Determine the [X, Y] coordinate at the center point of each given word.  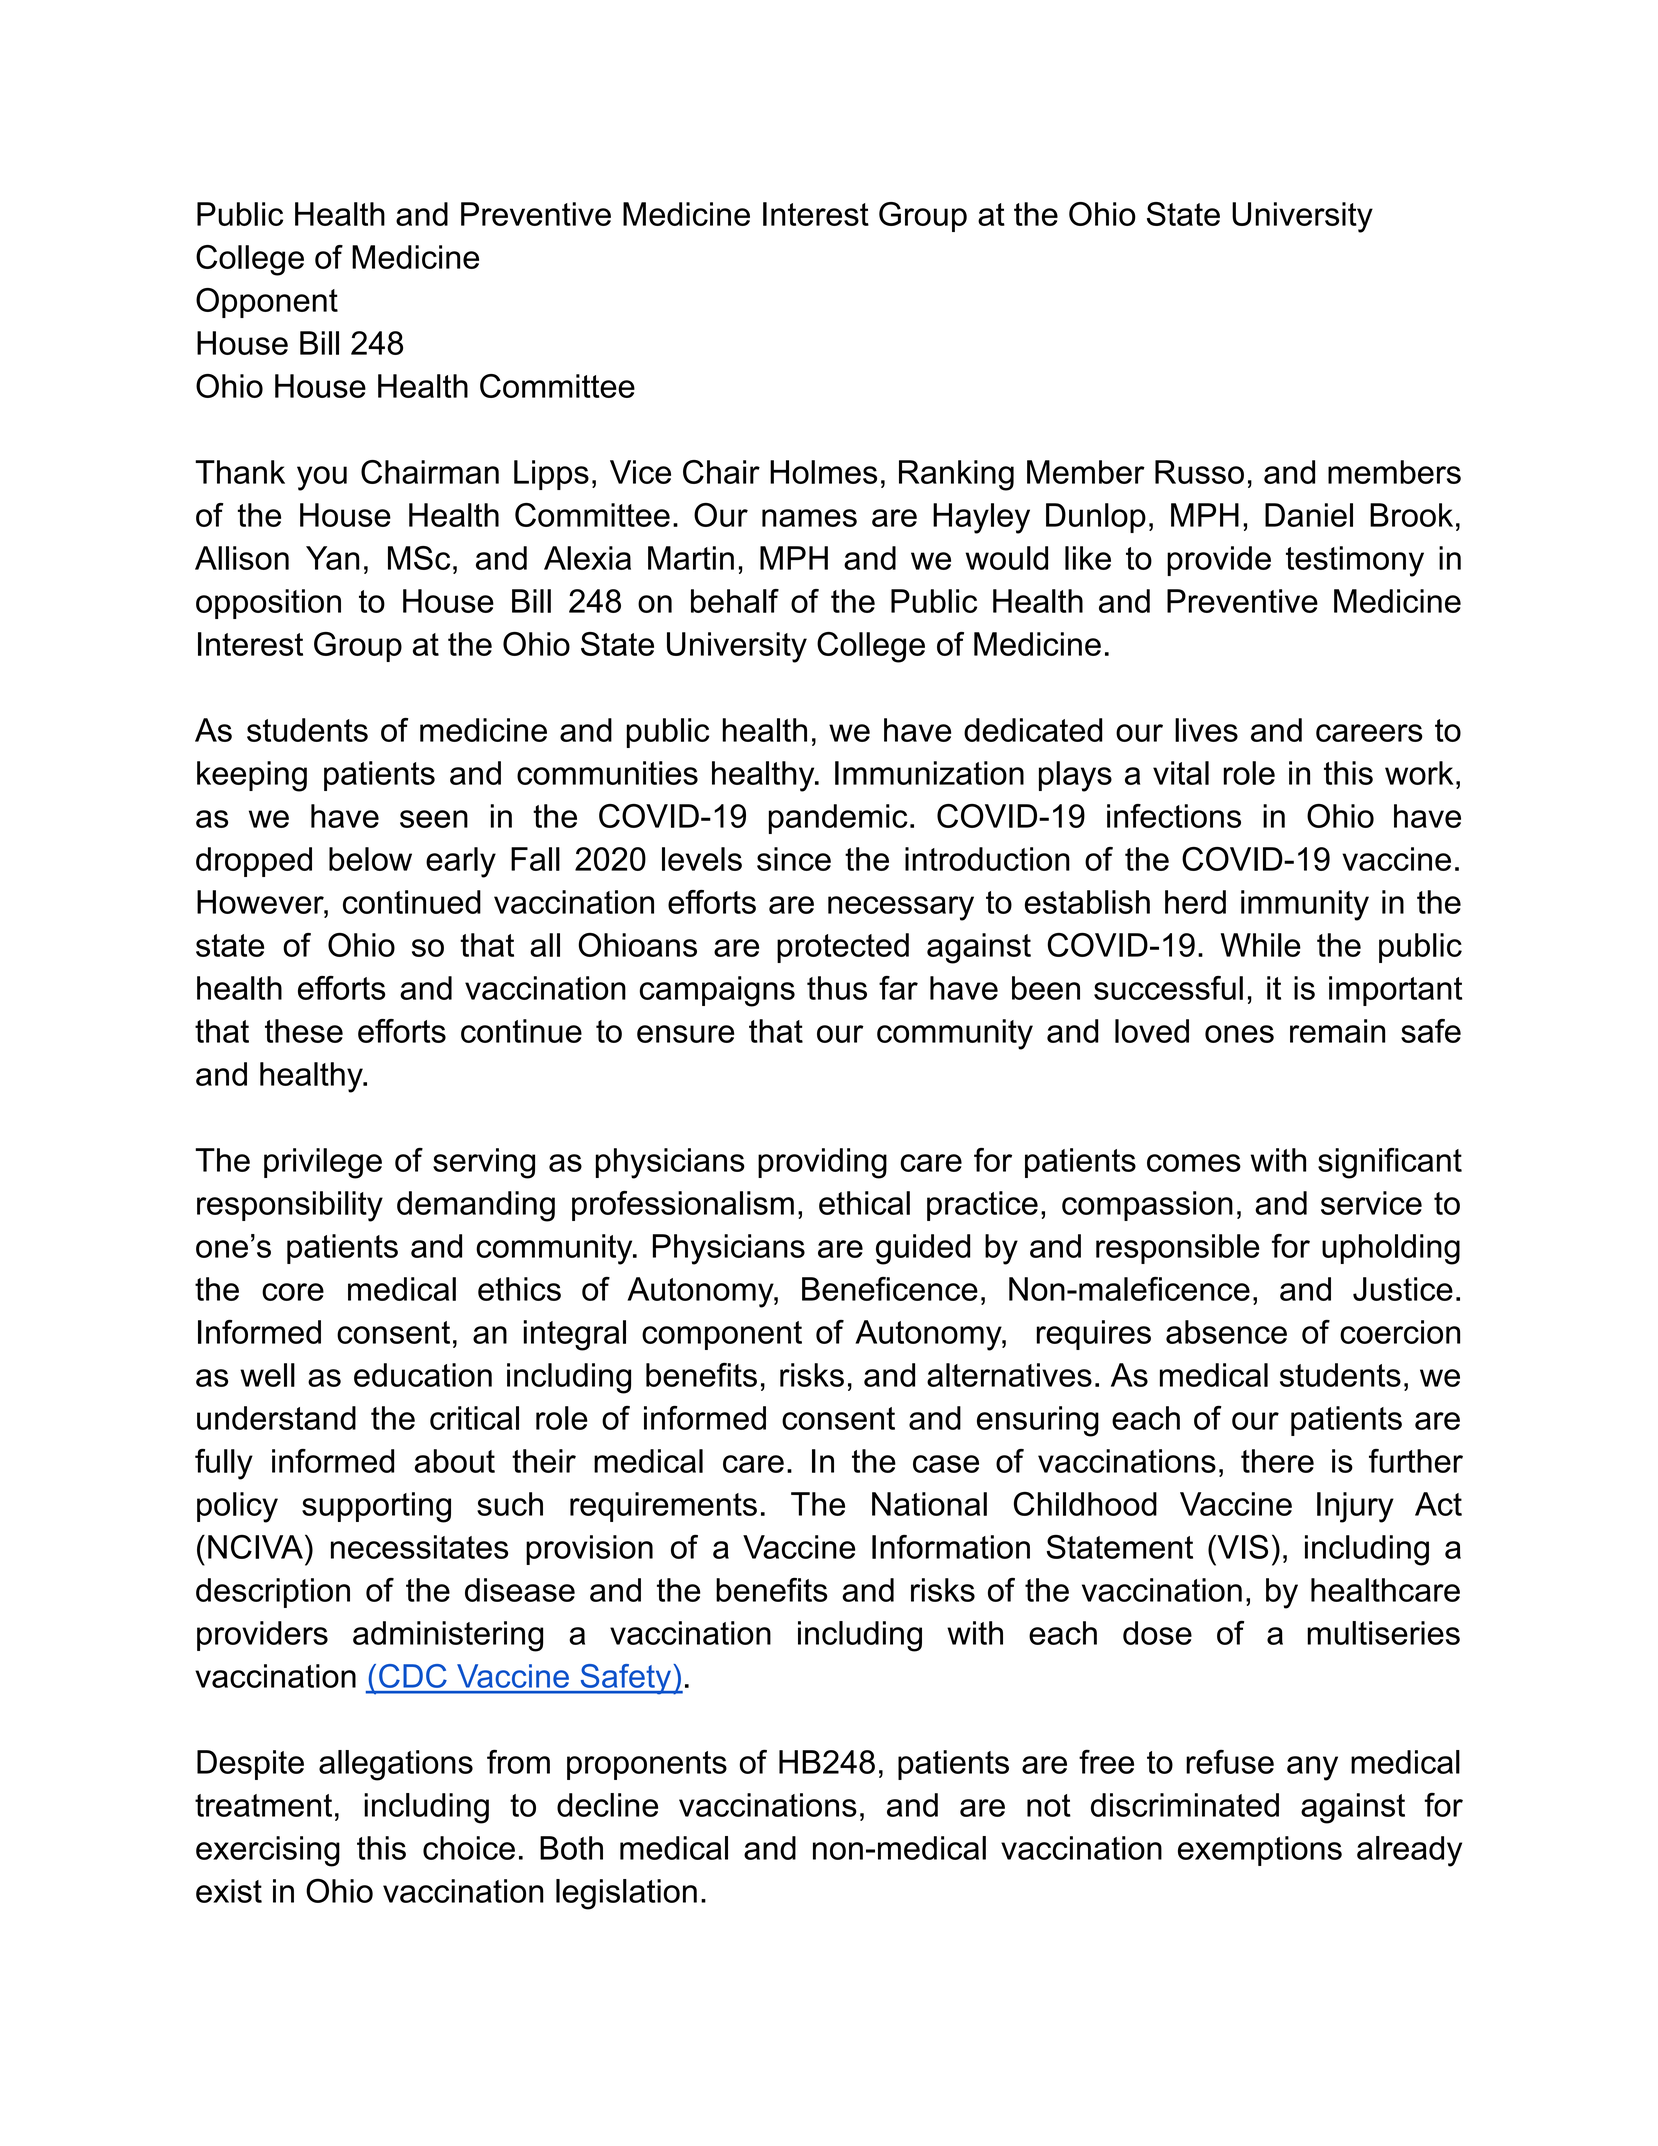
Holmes [823, 472]
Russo [1199, 472]
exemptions [1260, 1851]
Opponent [267, 303]
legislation [626, 1894]
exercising [268, 1851]
